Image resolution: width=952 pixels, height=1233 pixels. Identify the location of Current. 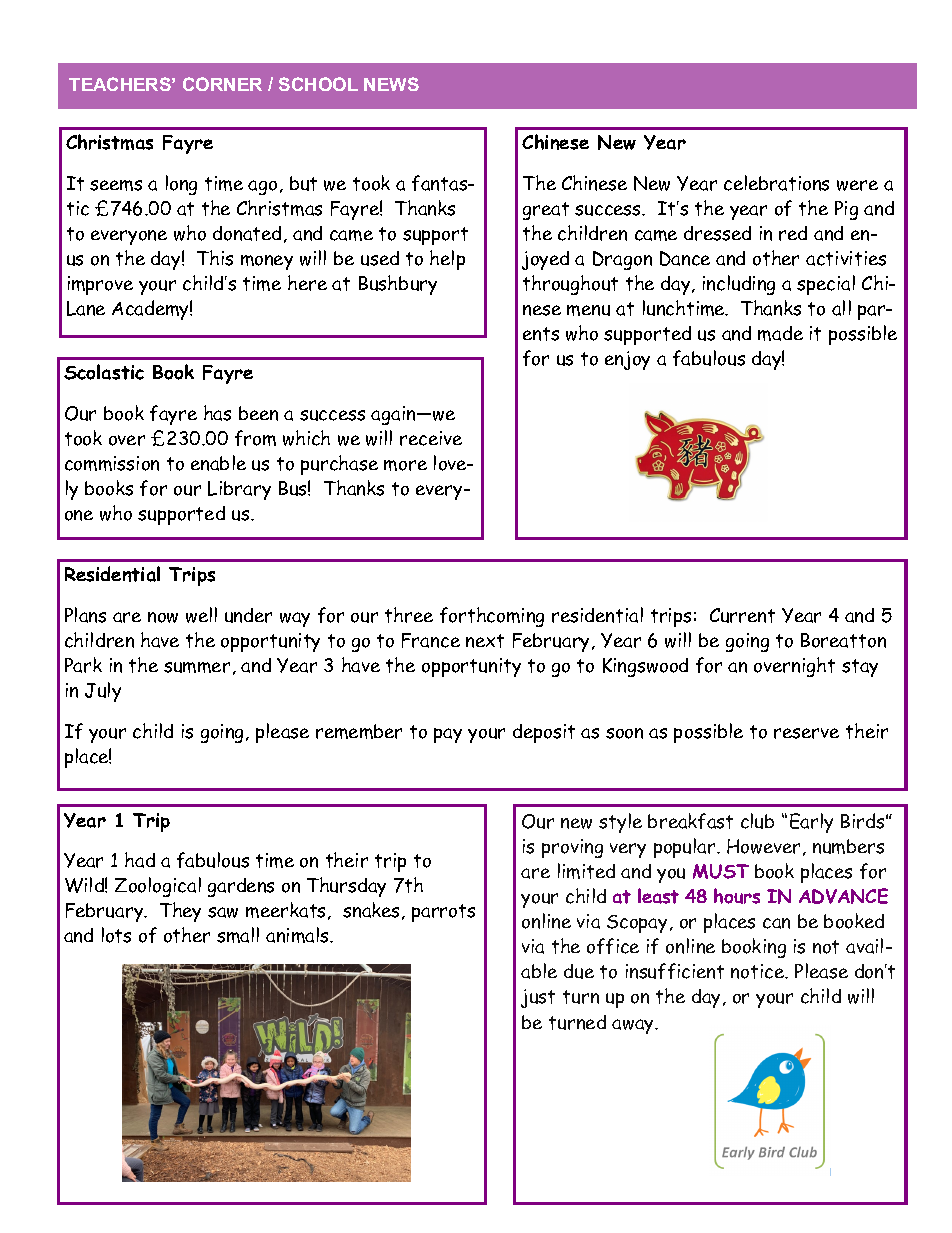
(742, 615).
